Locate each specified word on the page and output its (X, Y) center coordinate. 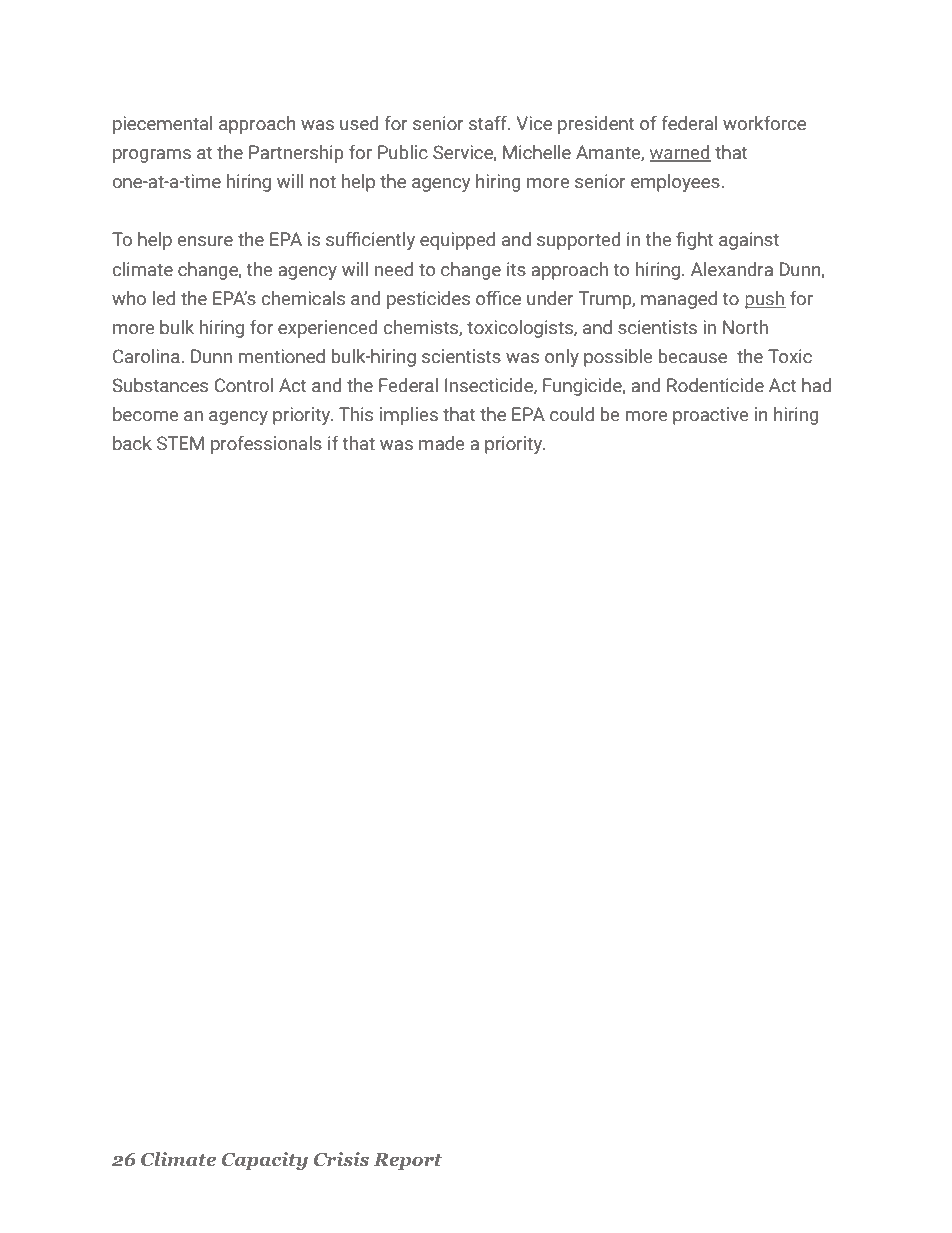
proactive (711, 416)
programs (152, 156)
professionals (266, 444)
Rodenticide (715, 385)
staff (489, 123)
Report (408, 1161)
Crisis (341, 1159)
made (442, 443)
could (572, 414)
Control (243, 385)
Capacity (265, 1161)
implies (409, 416)
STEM (180, 443)
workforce (764, 123)
